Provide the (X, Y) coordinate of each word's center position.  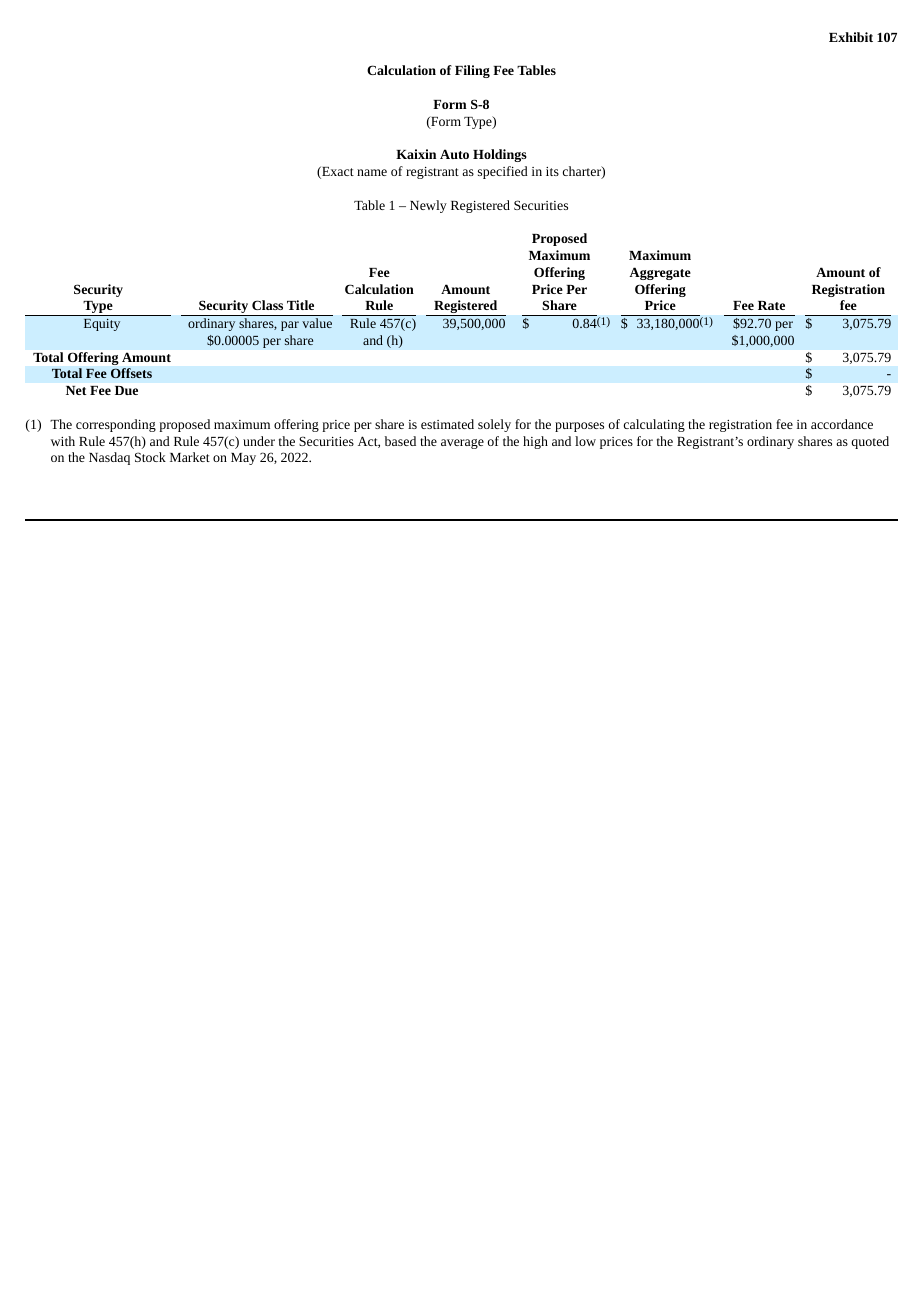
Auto (454, 154)
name (372, 172)
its (552, 171)
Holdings (500, 155)
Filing (472, 71)
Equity (102, 325)
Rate (771, 305)
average (462, 444)
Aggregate (660, 273)
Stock (150, 457)
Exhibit (851, 37)
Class (267, 305)
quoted (870, 442)
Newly (428, 206)
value (317, 323)
